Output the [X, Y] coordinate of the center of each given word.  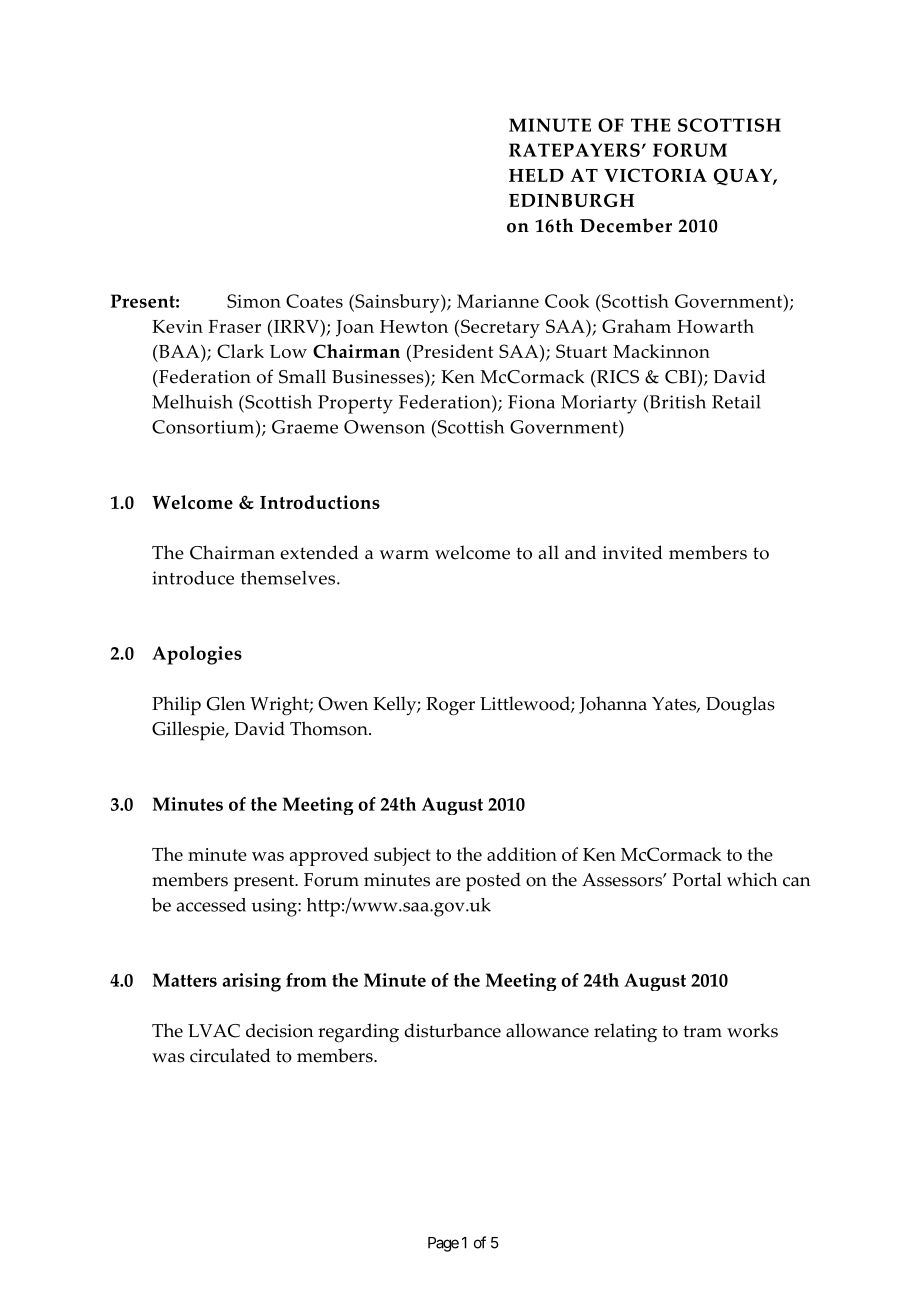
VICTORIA [655, 175]
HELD [536, 175]
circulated [230, 1055]
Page [443, 1244]
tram [702, 1031]
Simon [254, 301]
